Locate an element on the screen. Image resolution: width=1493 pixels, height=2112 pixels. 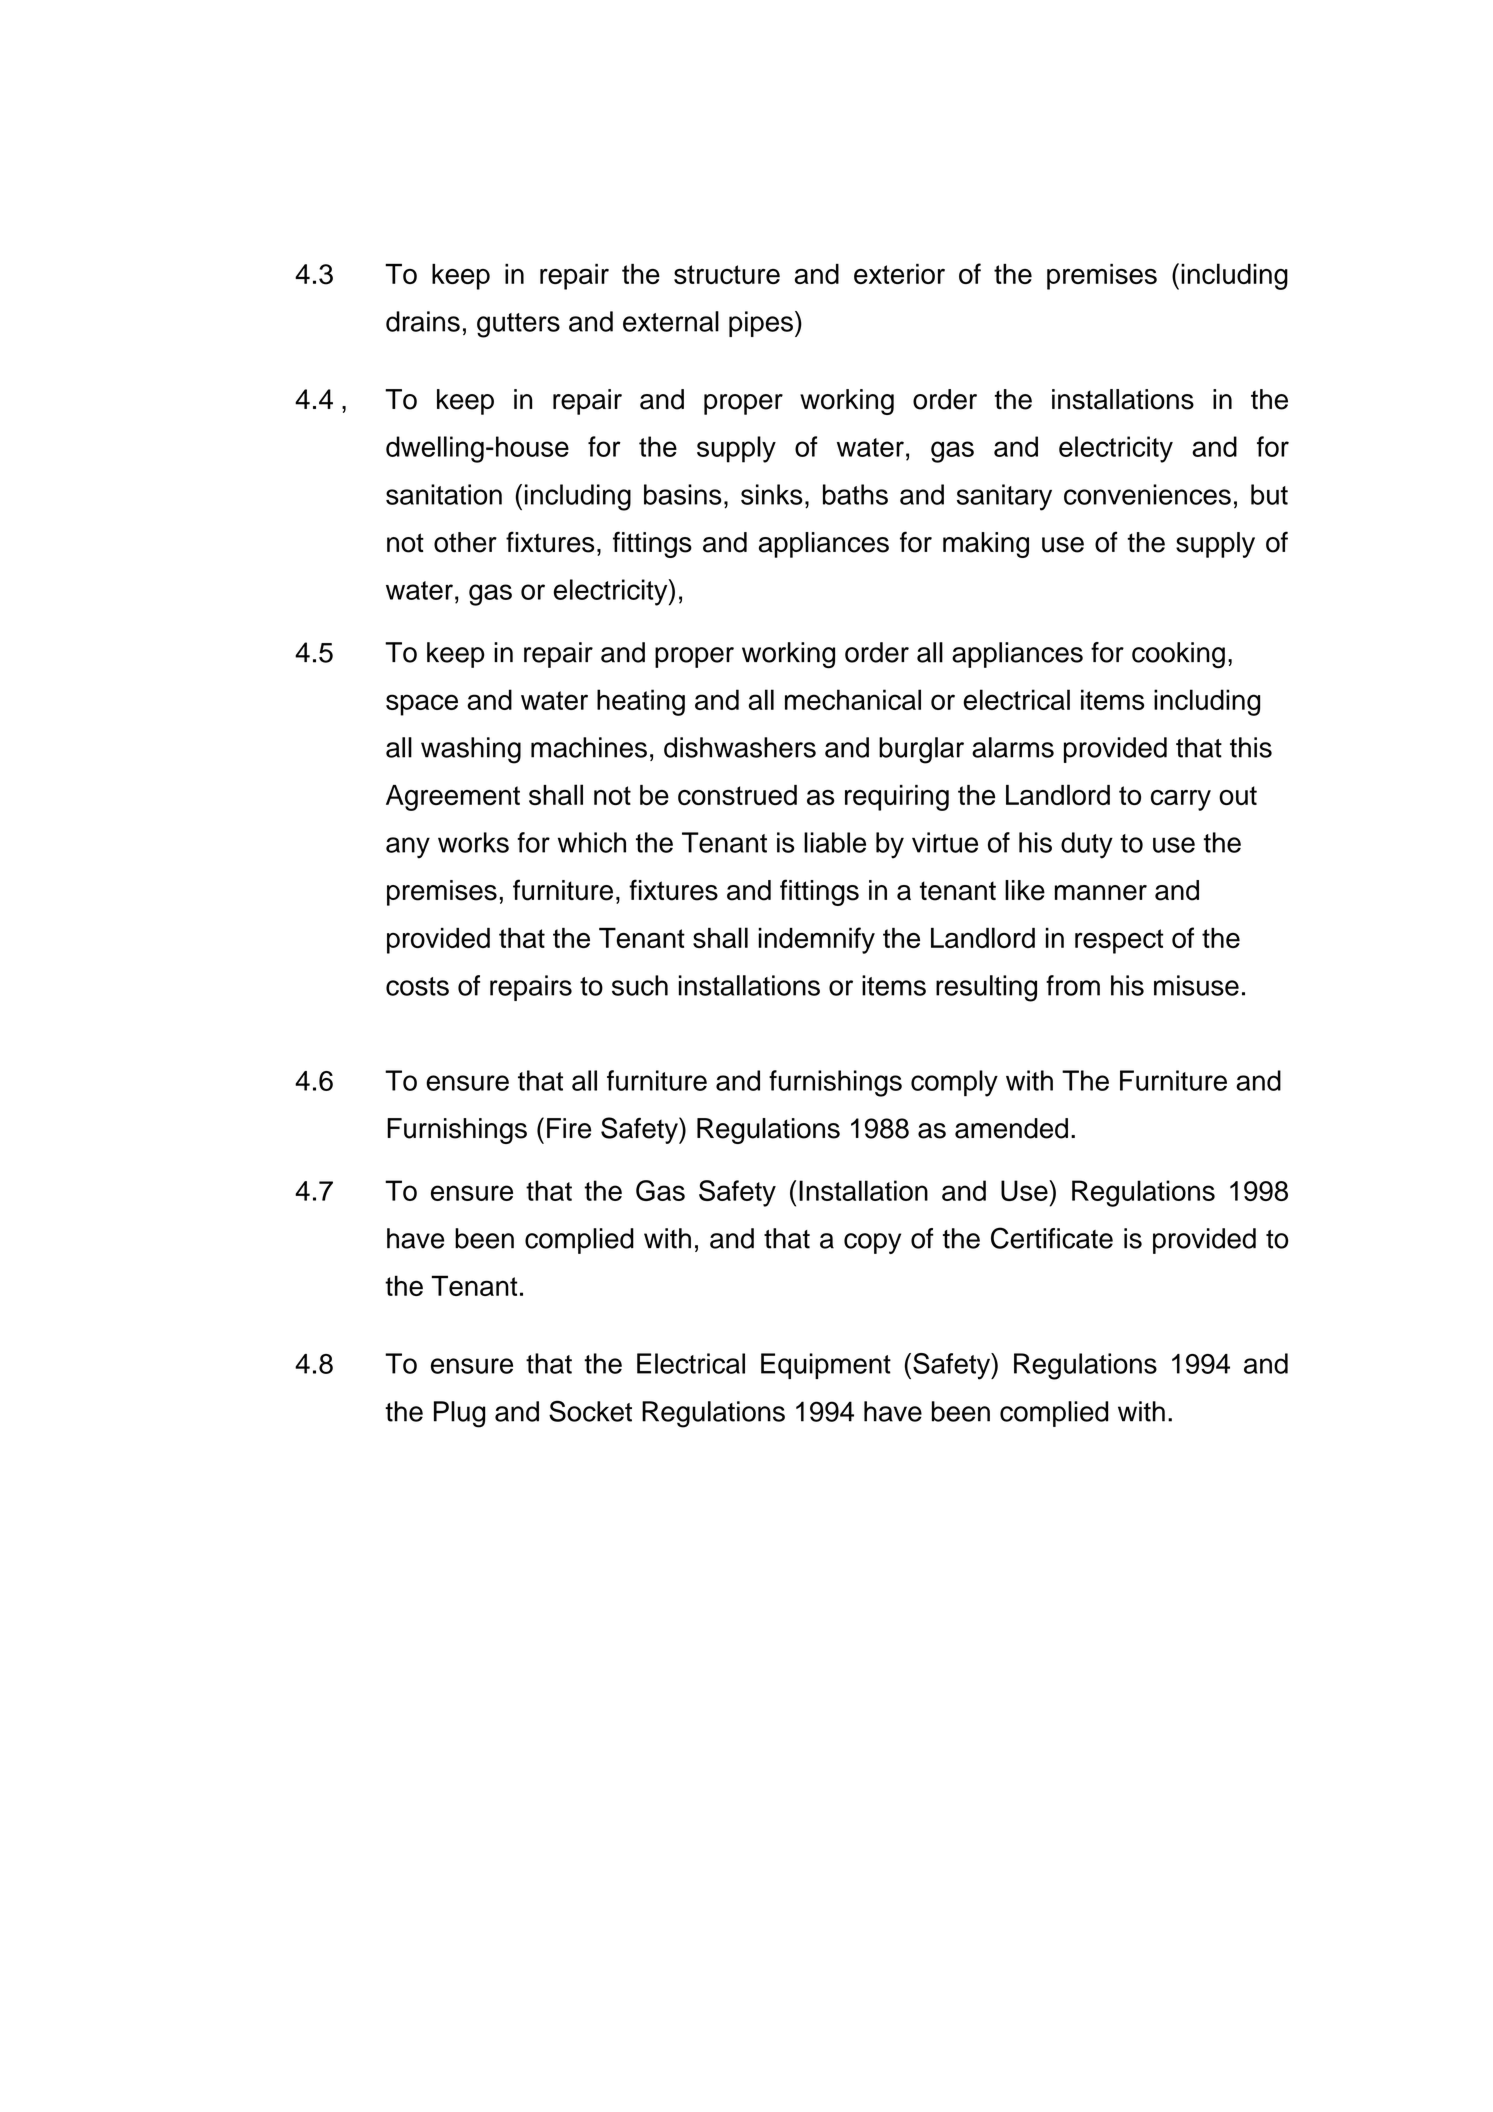
Equipment is located at coordinates (826, 1366).
